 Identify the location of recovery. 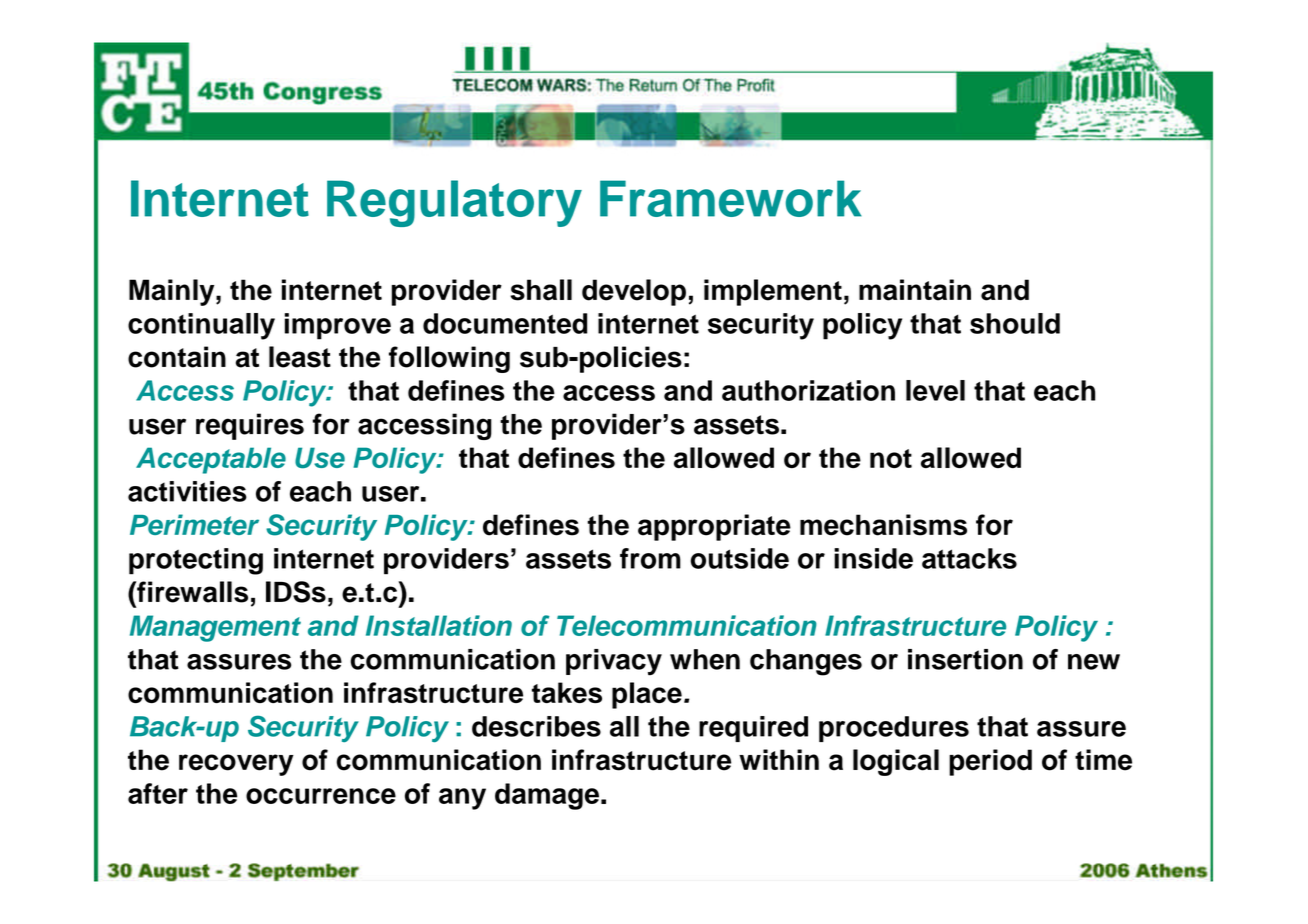
(236, 765).
